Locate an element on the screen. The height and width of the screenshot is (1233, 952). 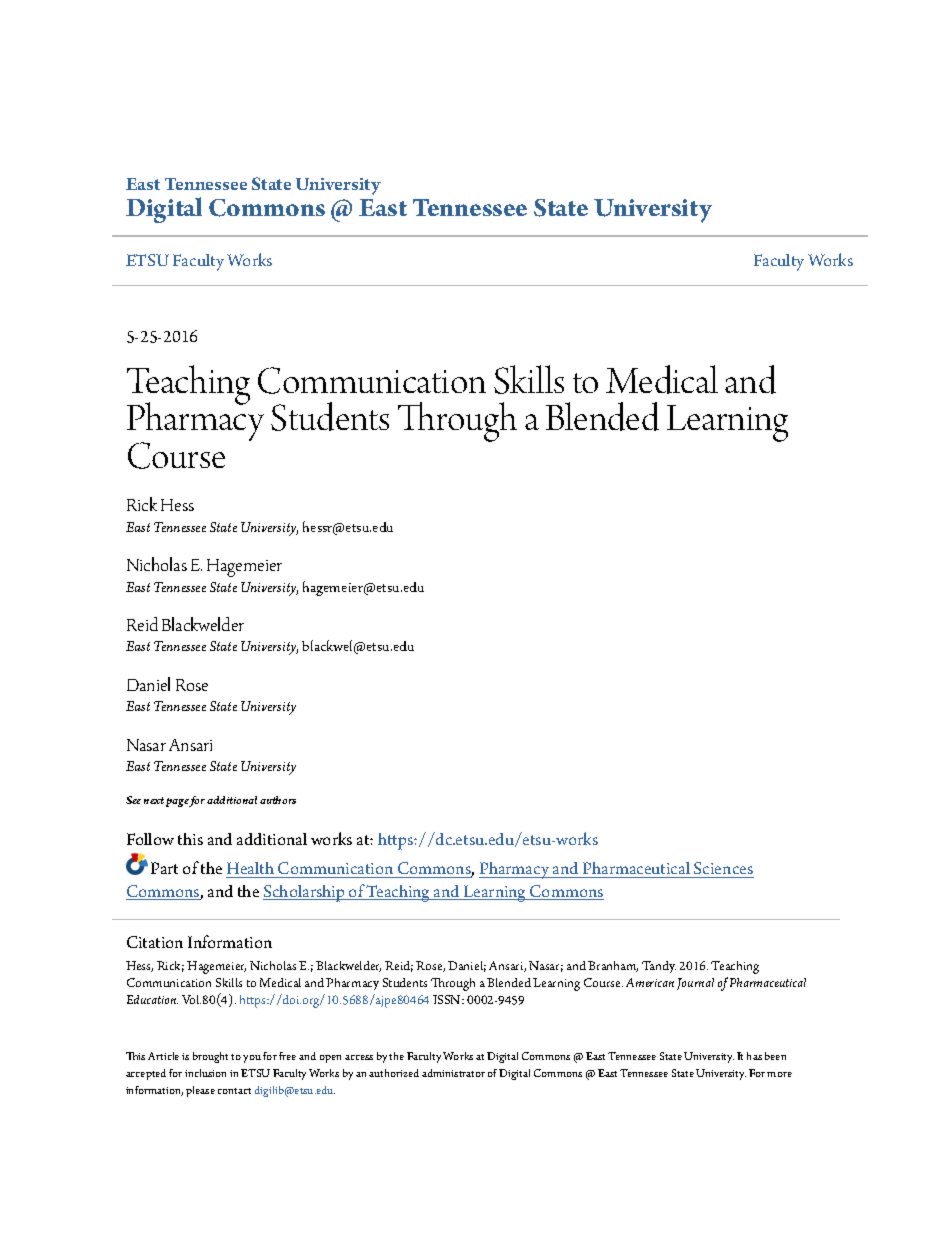
ISSN is located at coordinates (448, 999).
